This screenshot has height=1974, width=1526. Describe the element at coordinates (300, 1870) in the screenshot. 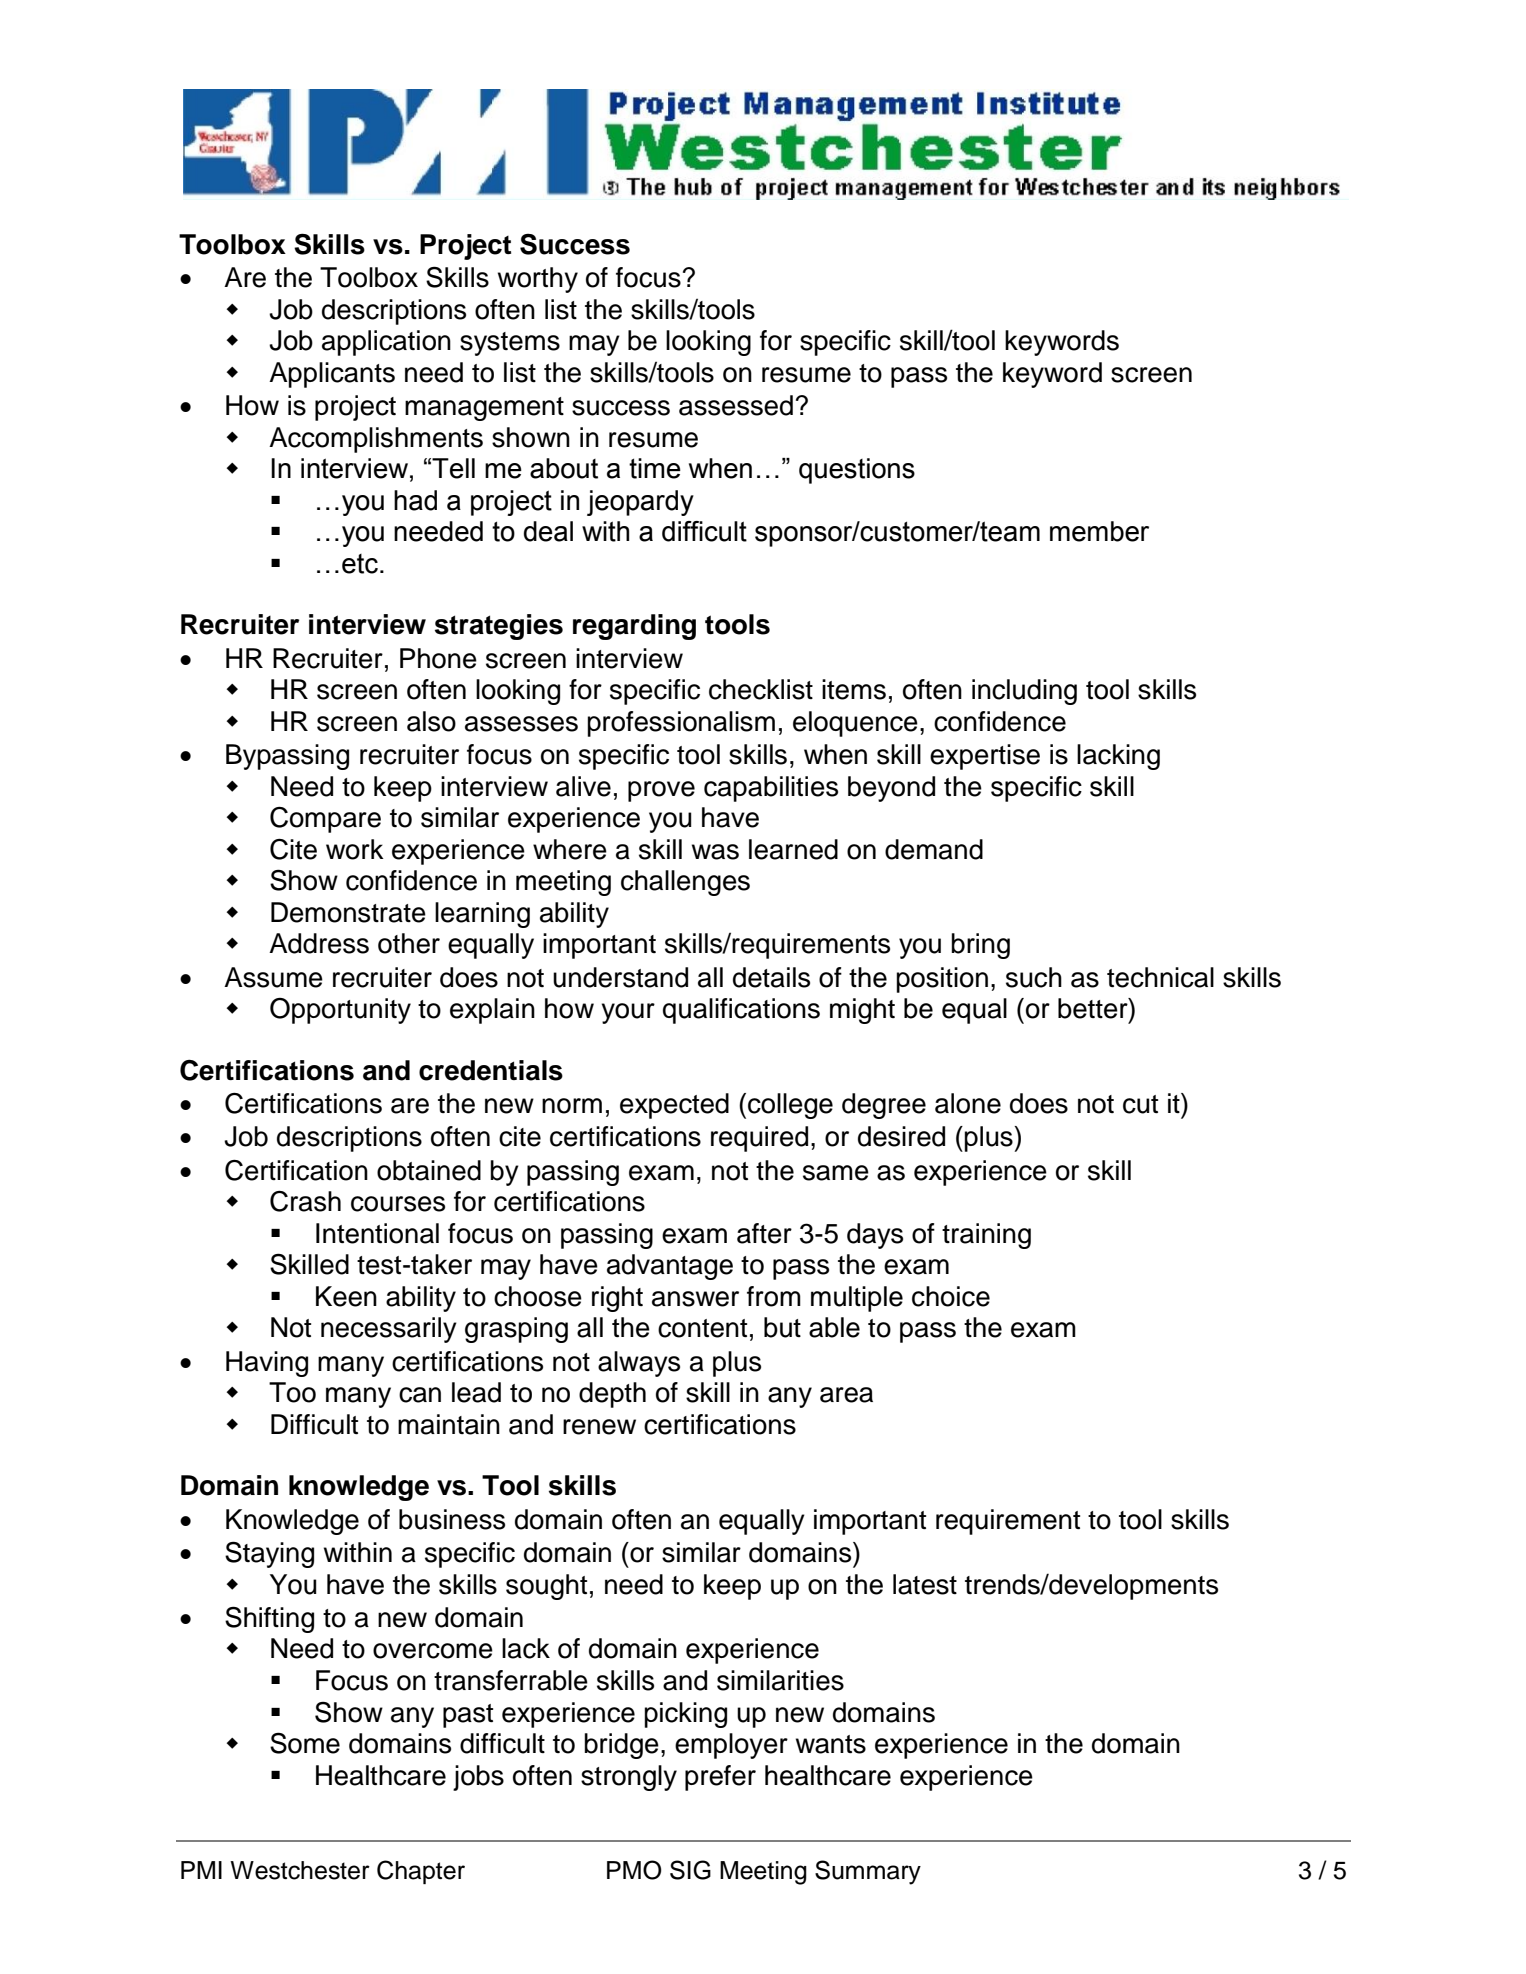

I see `Westchester` at that location.
